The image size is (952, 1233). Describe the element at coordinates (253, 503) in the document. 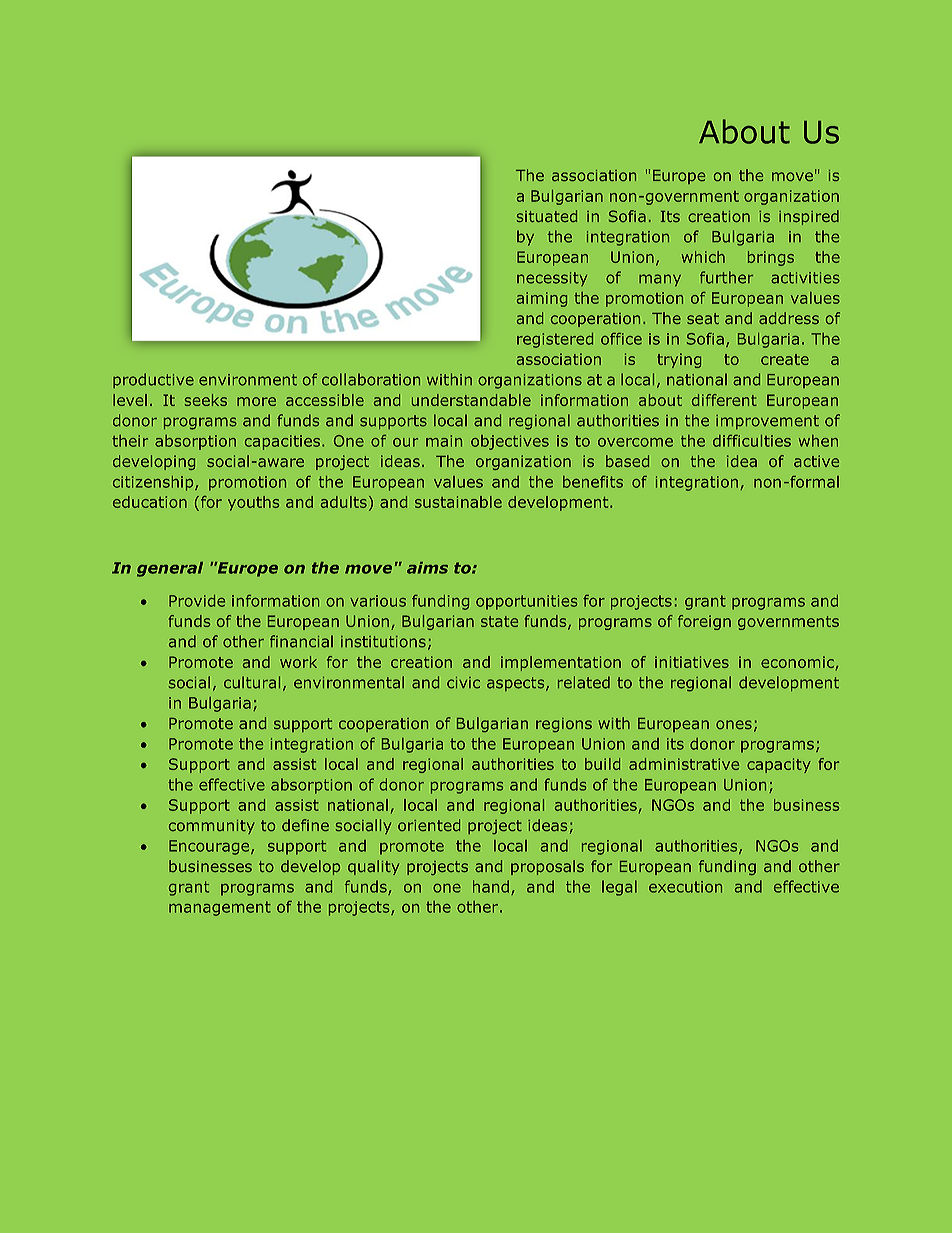

I see `youths` at that location.
